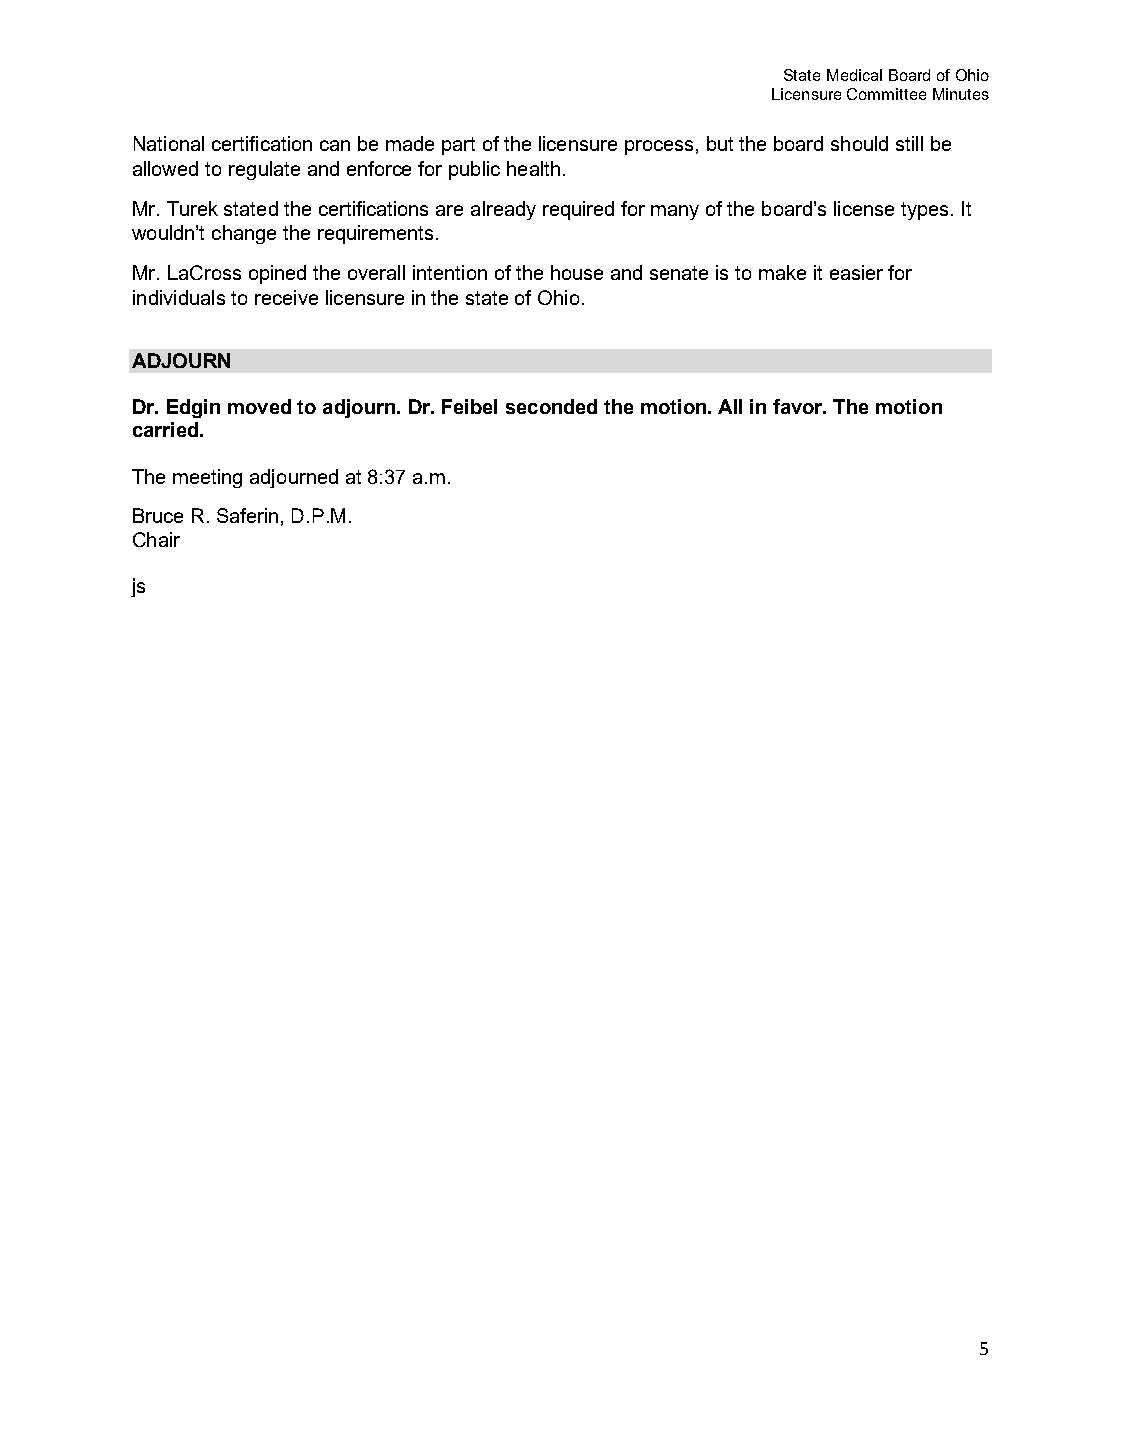 Image resolution: width=1121 pixels, height=1451 pixels. I want to click on National, so click(169, 143).
